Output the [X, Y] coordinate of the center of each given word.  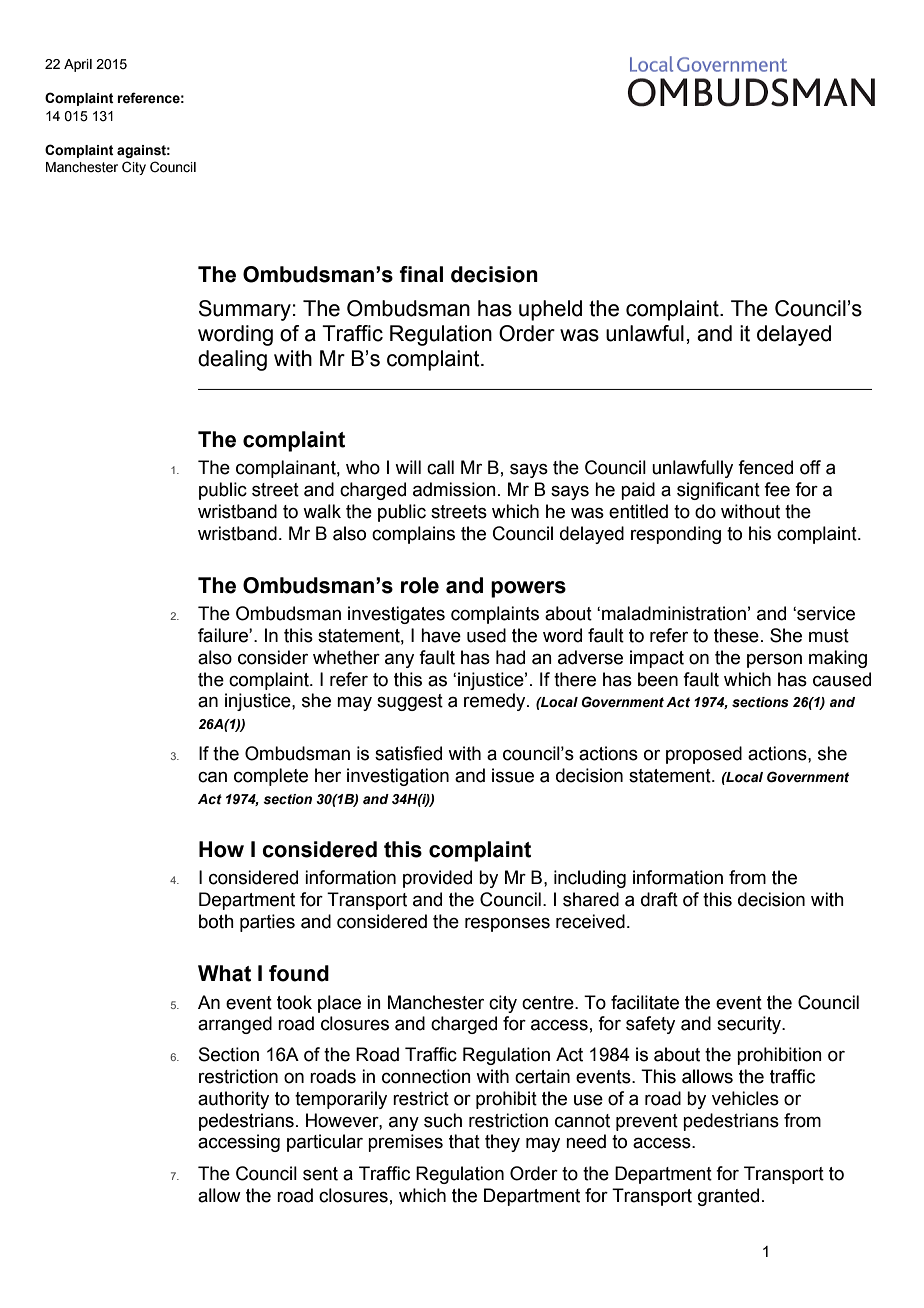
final [421, 274]
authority [233, 1100]
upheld [550, 310]
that [464, 1141]
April [78, 65]
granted [728, 1197]
